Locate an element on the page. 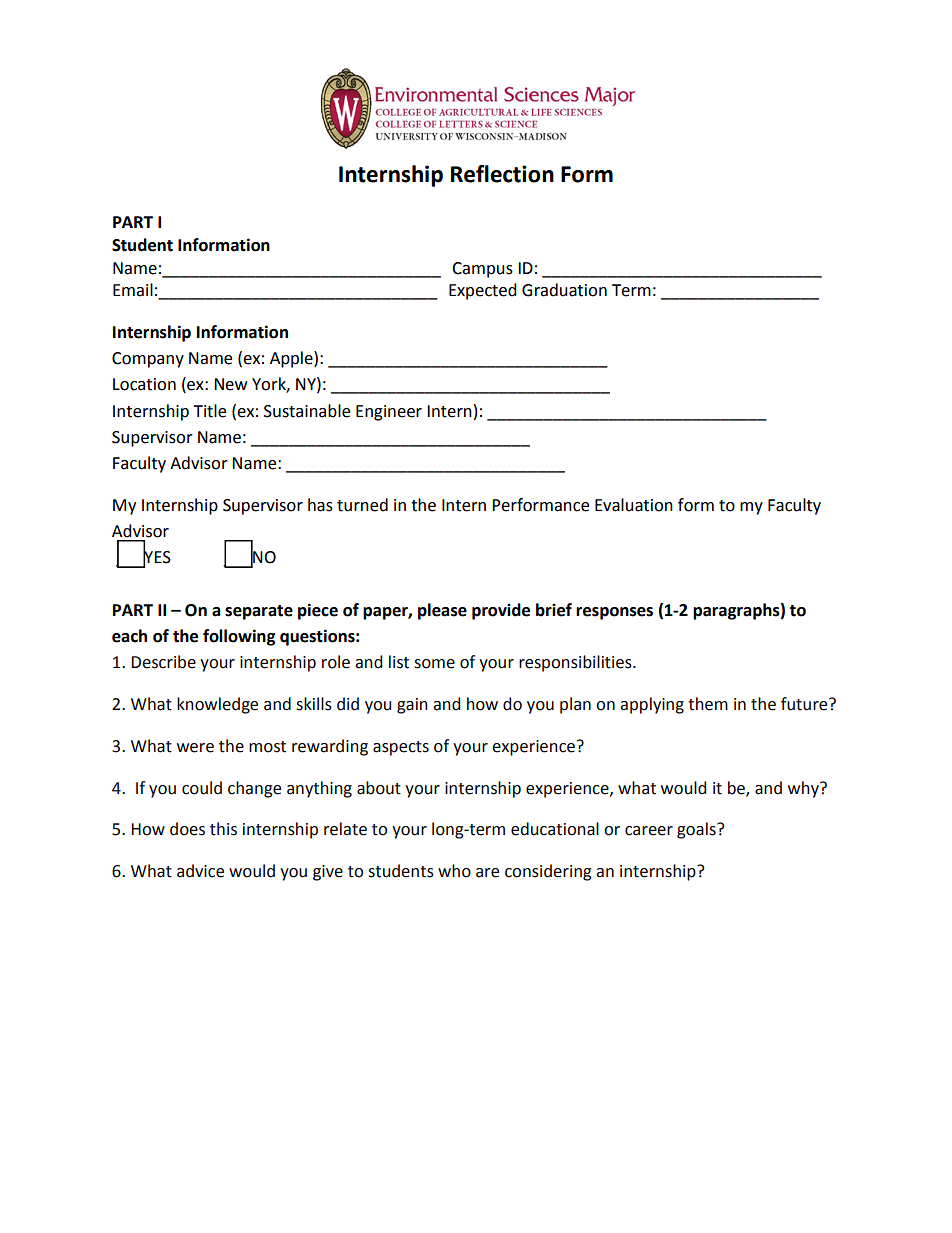 This document has height=1233, width=952. advice is located at coordinates (200, 871).
